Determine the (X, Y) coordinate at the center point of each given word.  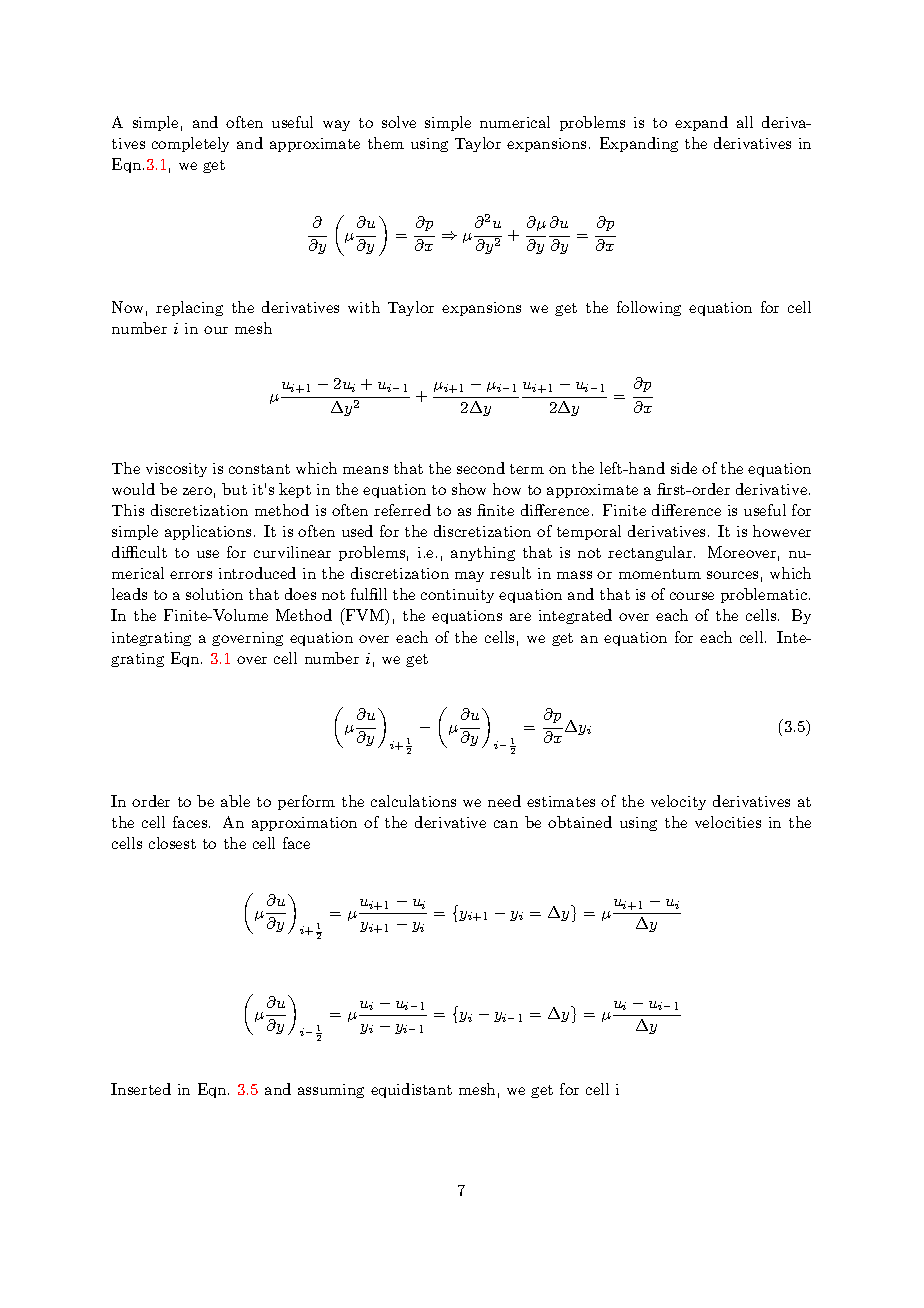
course (692, 596)
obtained (580, 822)
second (481, 468)
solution (214, 594)
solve (399, 122)
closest (172, 843)
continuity (457, 596)
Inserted (141, 1089)
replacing (189, 308)
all (745, 122)
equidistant (411, 1090)
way (336, 125)
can (506, 824)
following (649, 308)
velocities (728, 822)
